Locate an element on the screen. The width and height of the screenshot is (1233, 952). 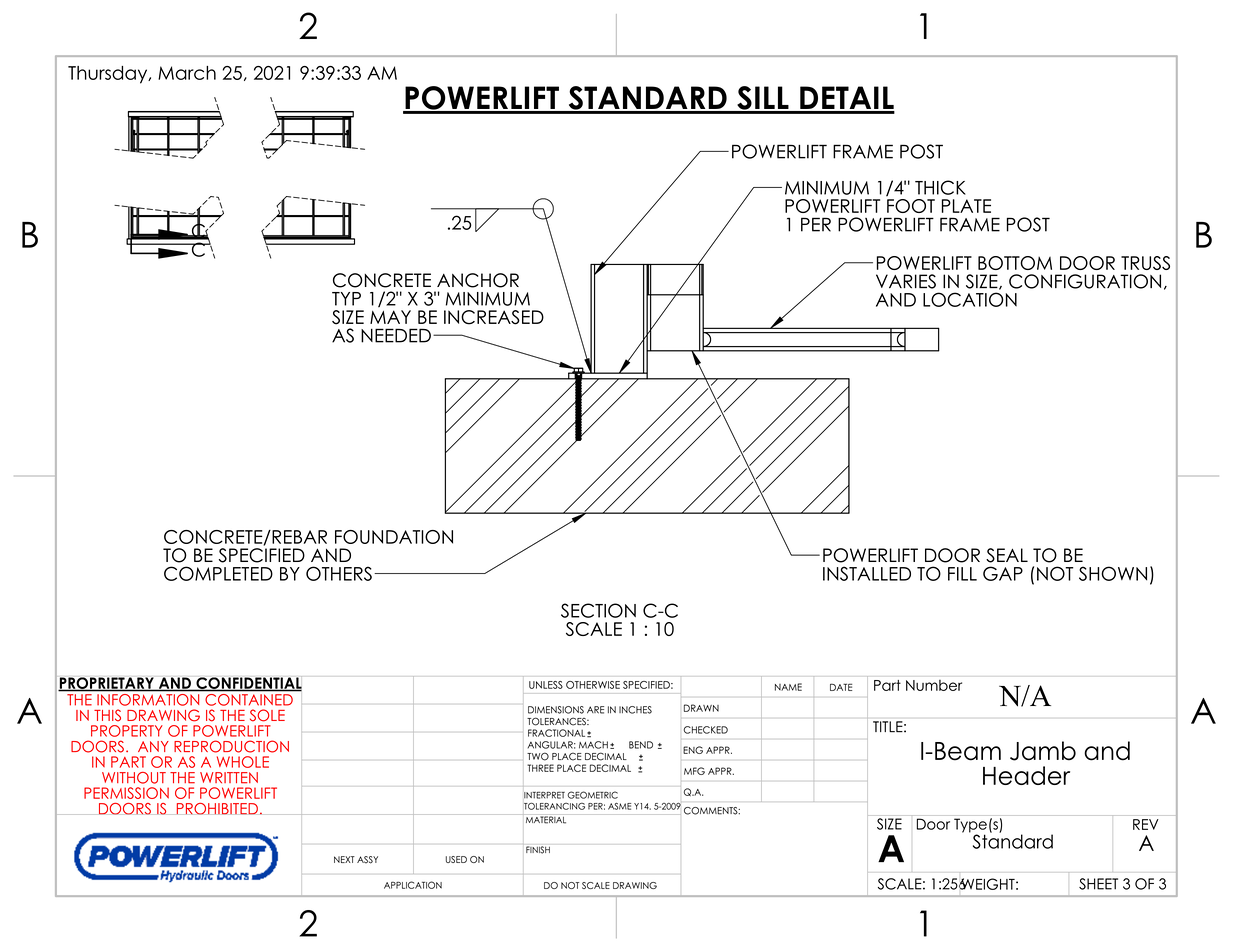
GAP is located at coordinates (1003, 573).
